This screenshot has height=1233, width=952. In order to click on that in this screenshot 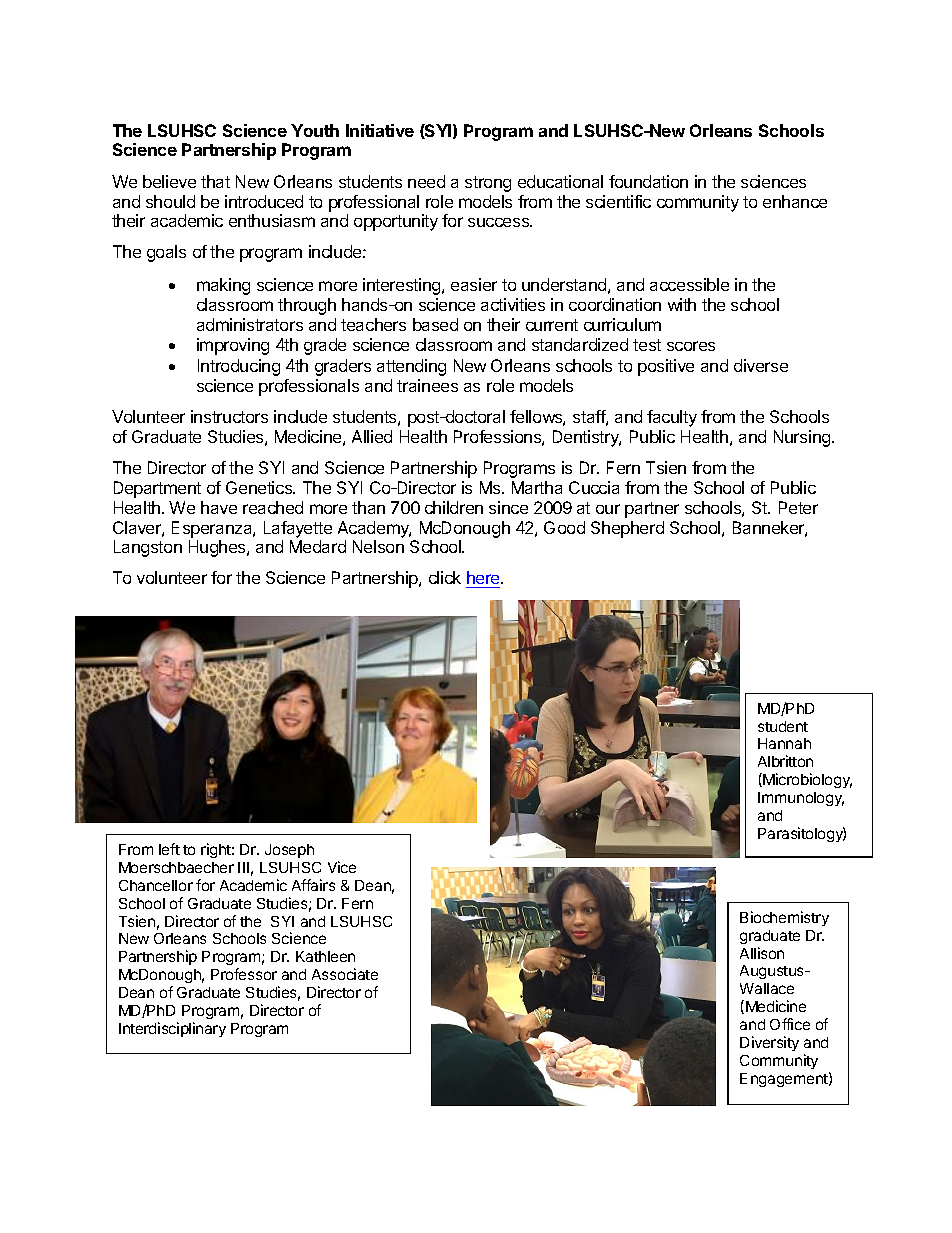, I will do `click(215, 181)`.
